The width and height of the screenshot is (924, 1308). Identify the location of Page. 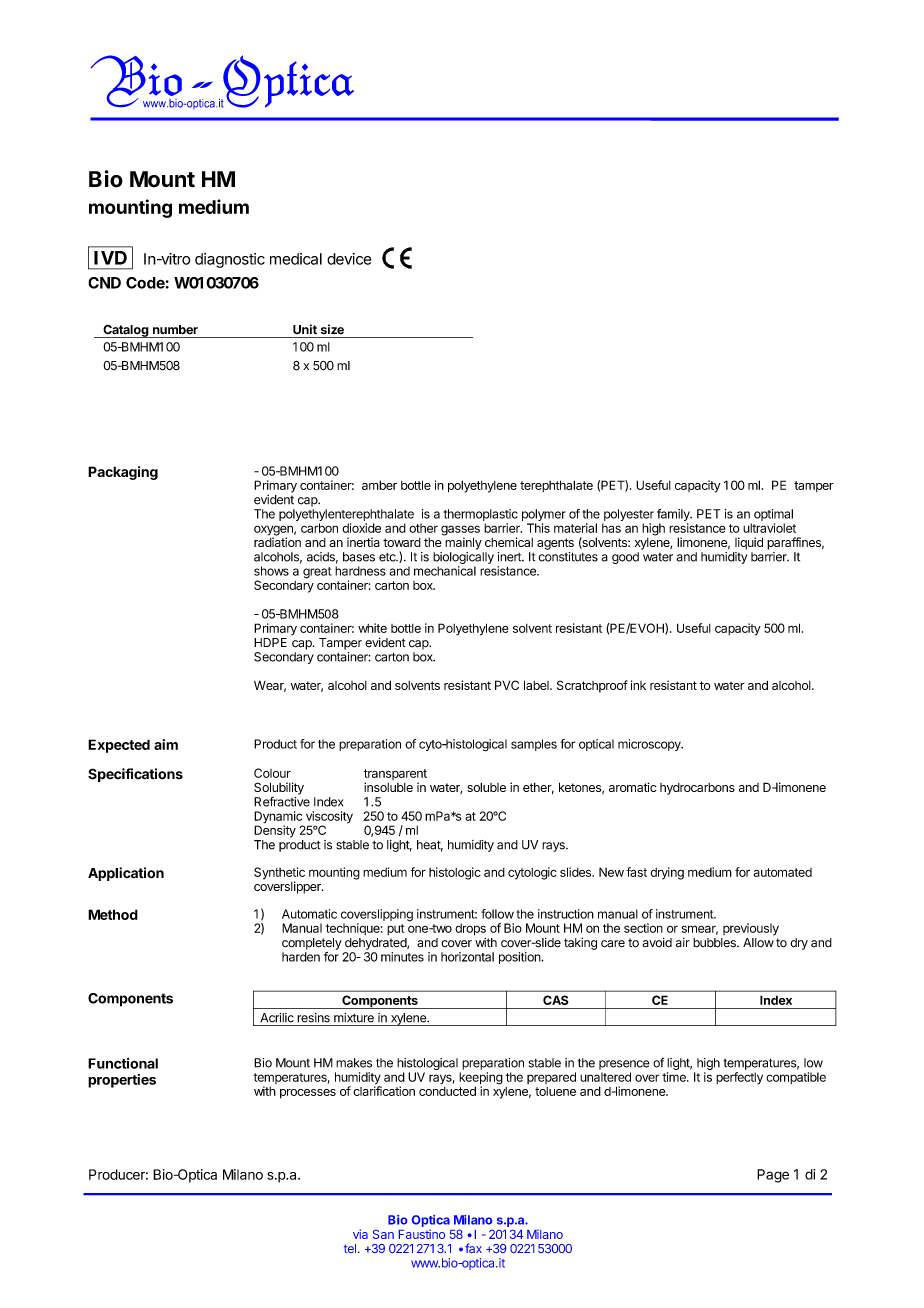
(773, 1176).
